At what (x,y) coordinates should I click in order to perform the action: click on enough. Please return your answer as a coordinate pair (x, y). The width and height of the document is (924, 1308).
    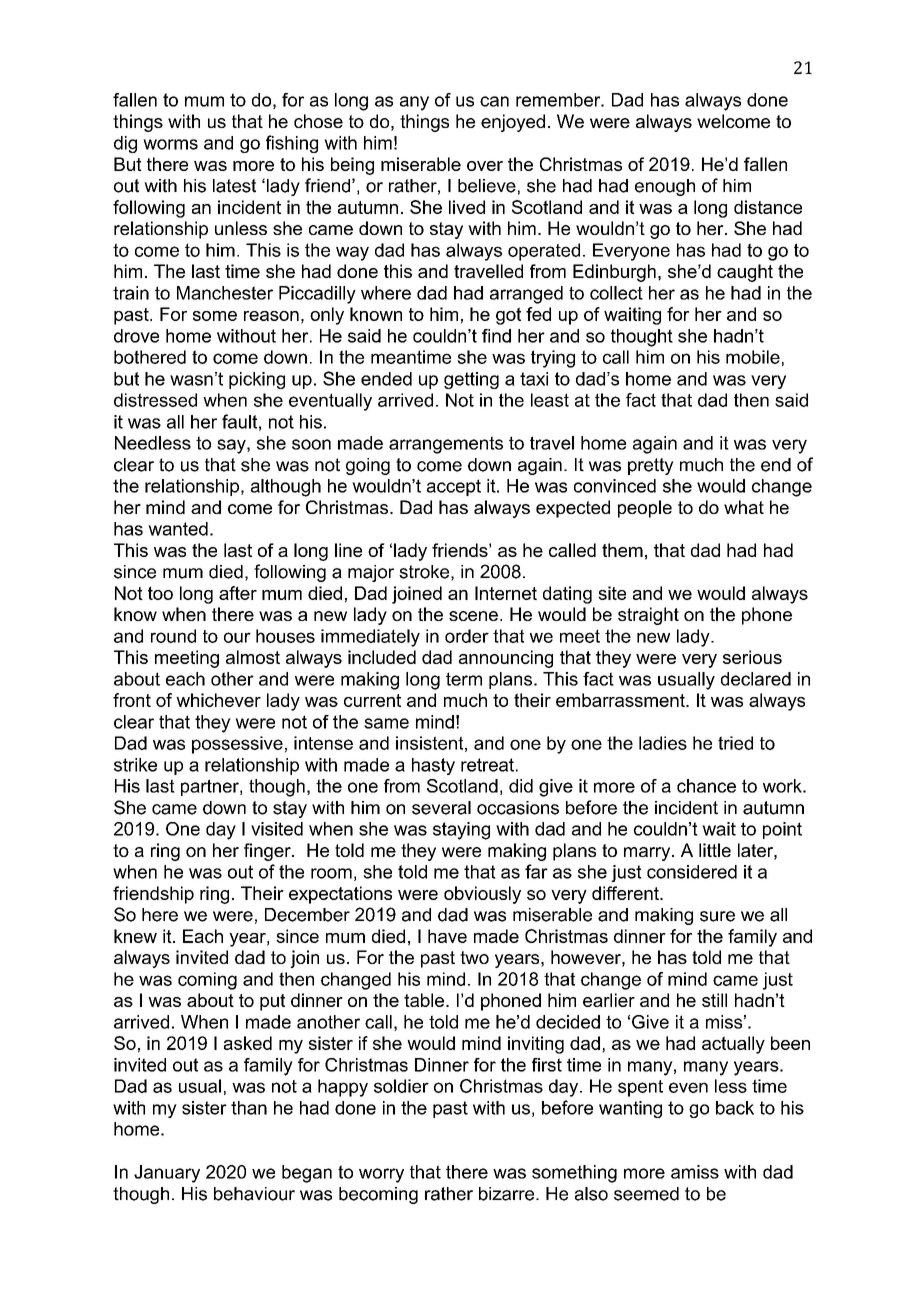
    Looking at the image, I should click on (665, 187).
